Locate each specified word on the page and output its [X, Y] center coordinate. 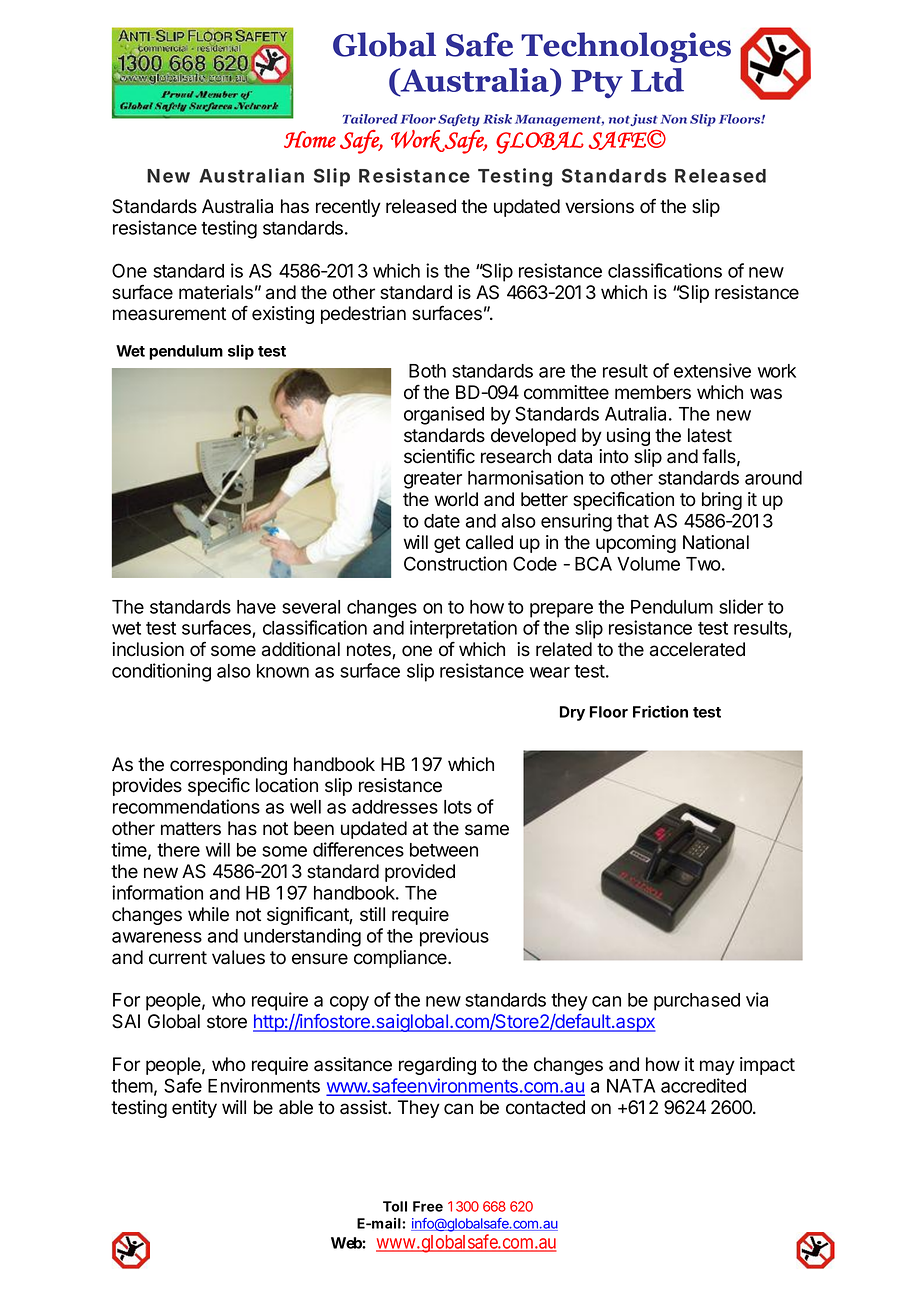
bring [722, 501]
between [444, 850]
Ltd [657, 80]
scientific [439, 456]
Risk [497, 119]
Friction [660, 711]
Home [310, 139]
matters [191, 829]
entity [194, 1109]
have [256, 607]
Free [428, 1206]
